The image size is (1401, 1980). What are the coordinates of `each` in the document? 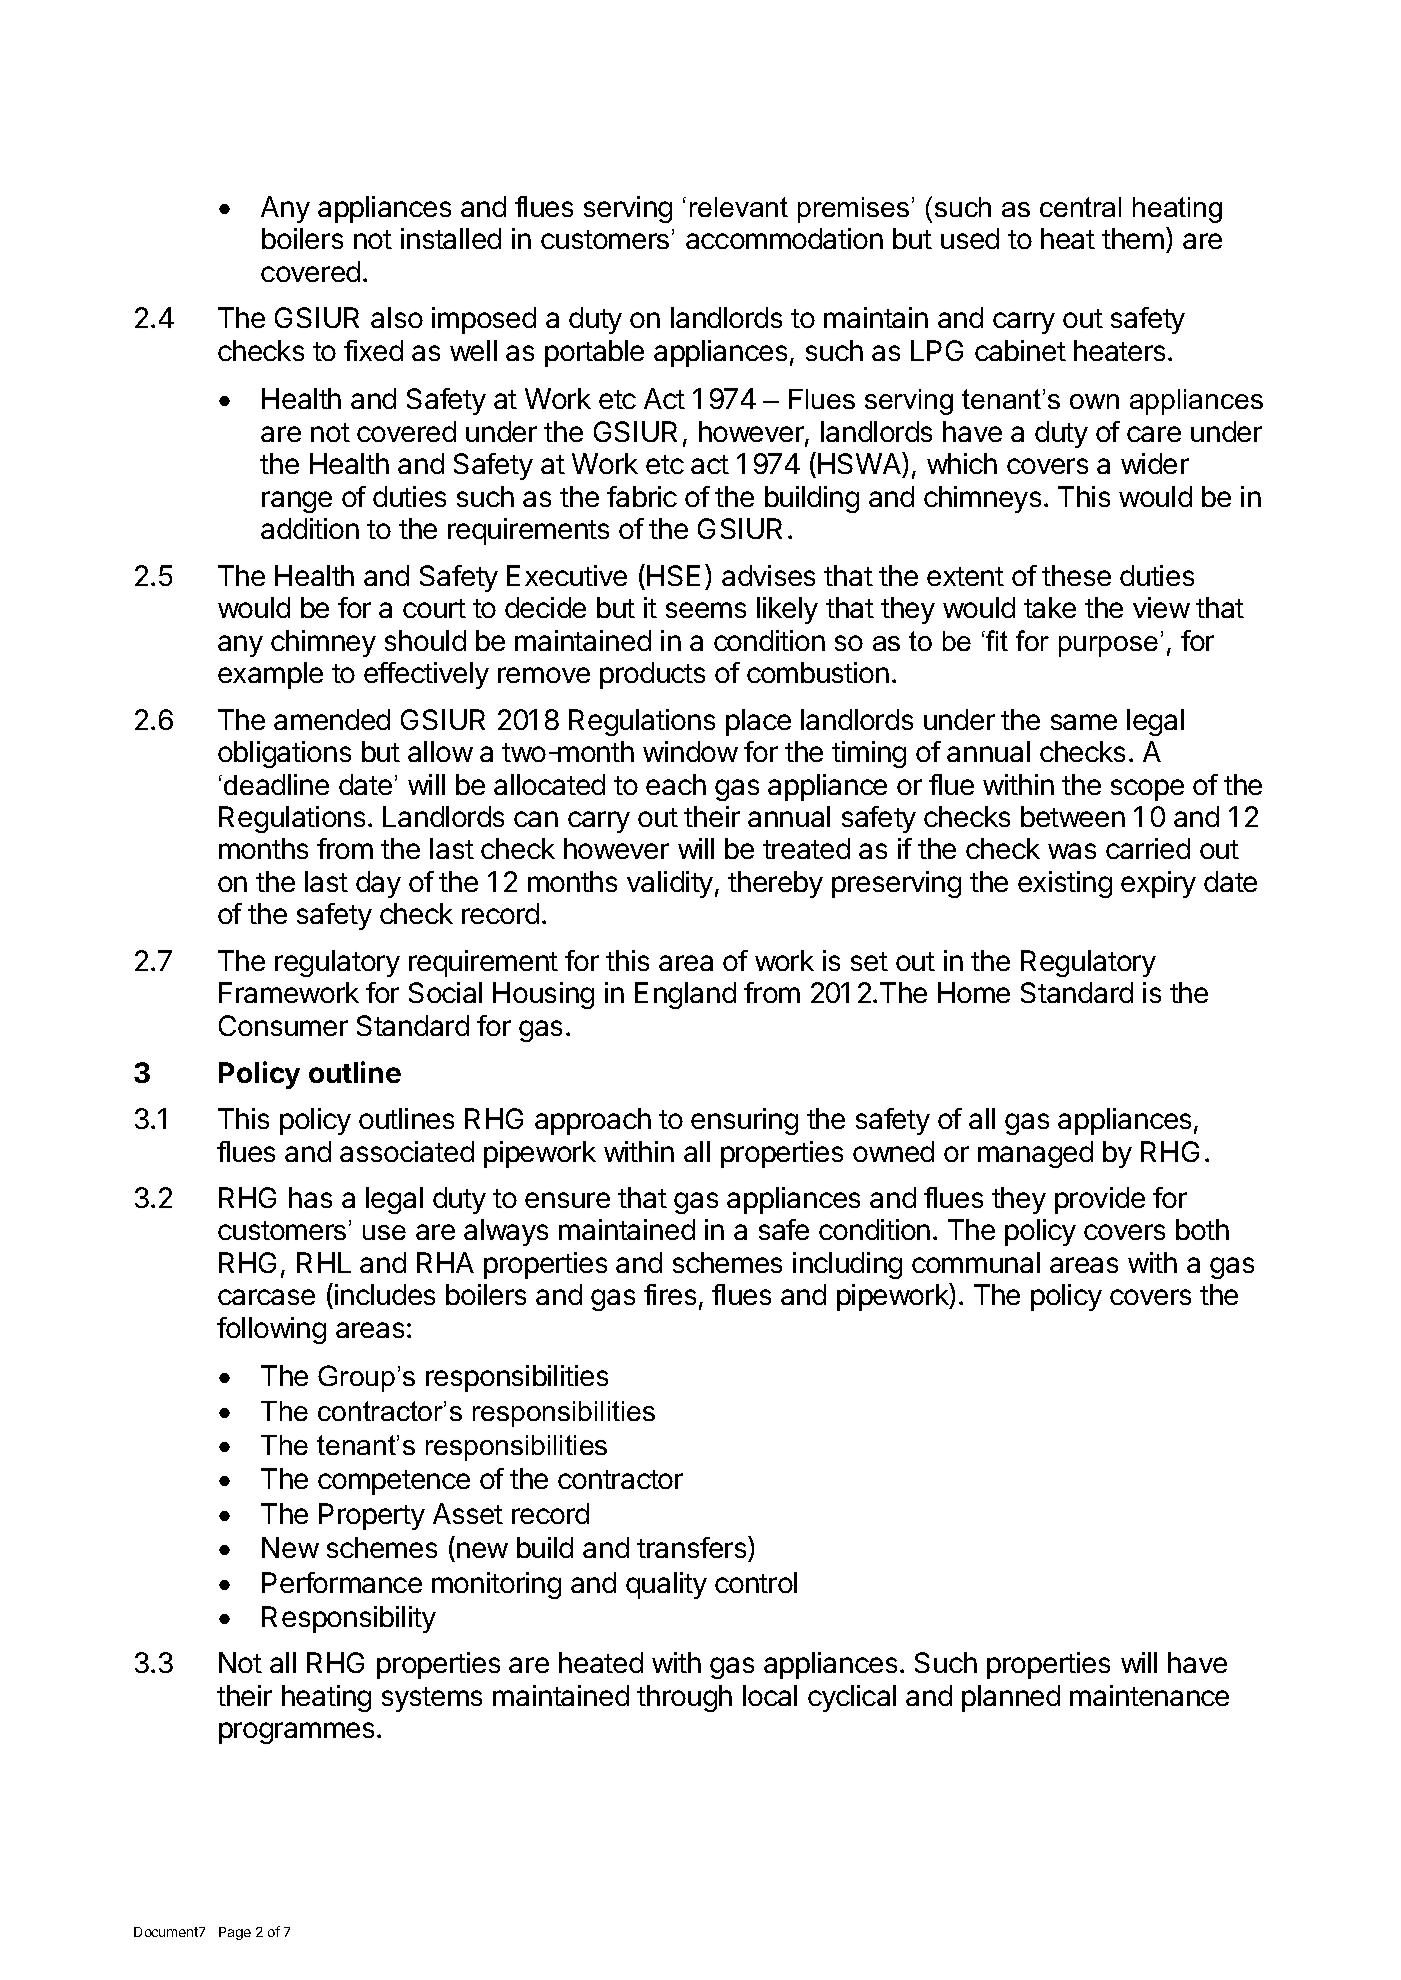 It's located at (676, 784).
